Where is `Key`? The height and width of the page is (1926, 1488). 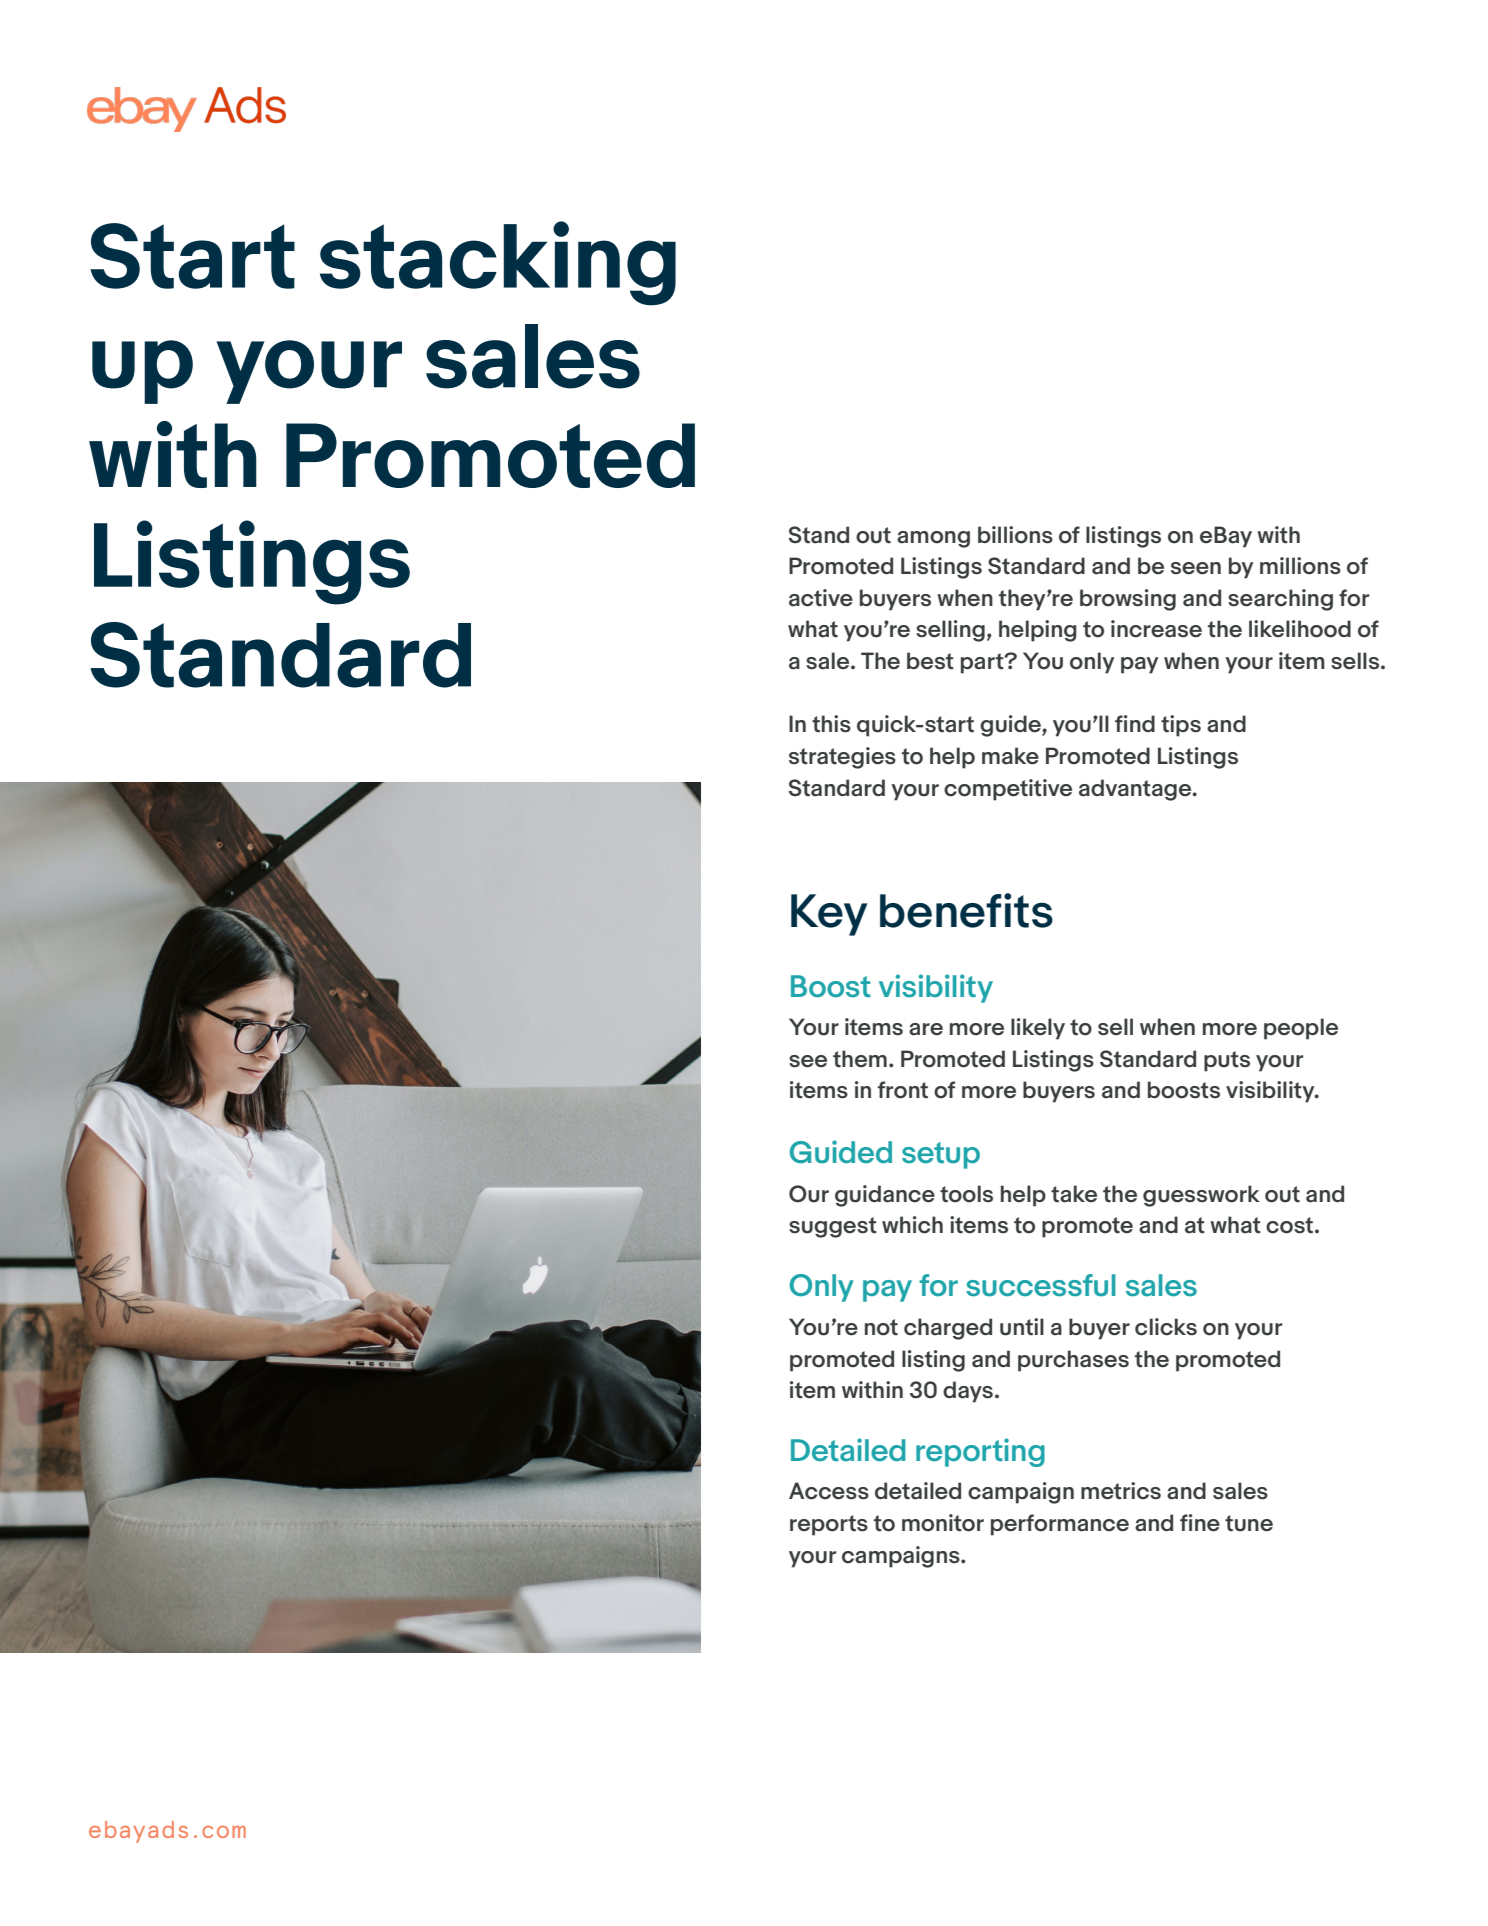
Key is located at coordinates (829, 915).
